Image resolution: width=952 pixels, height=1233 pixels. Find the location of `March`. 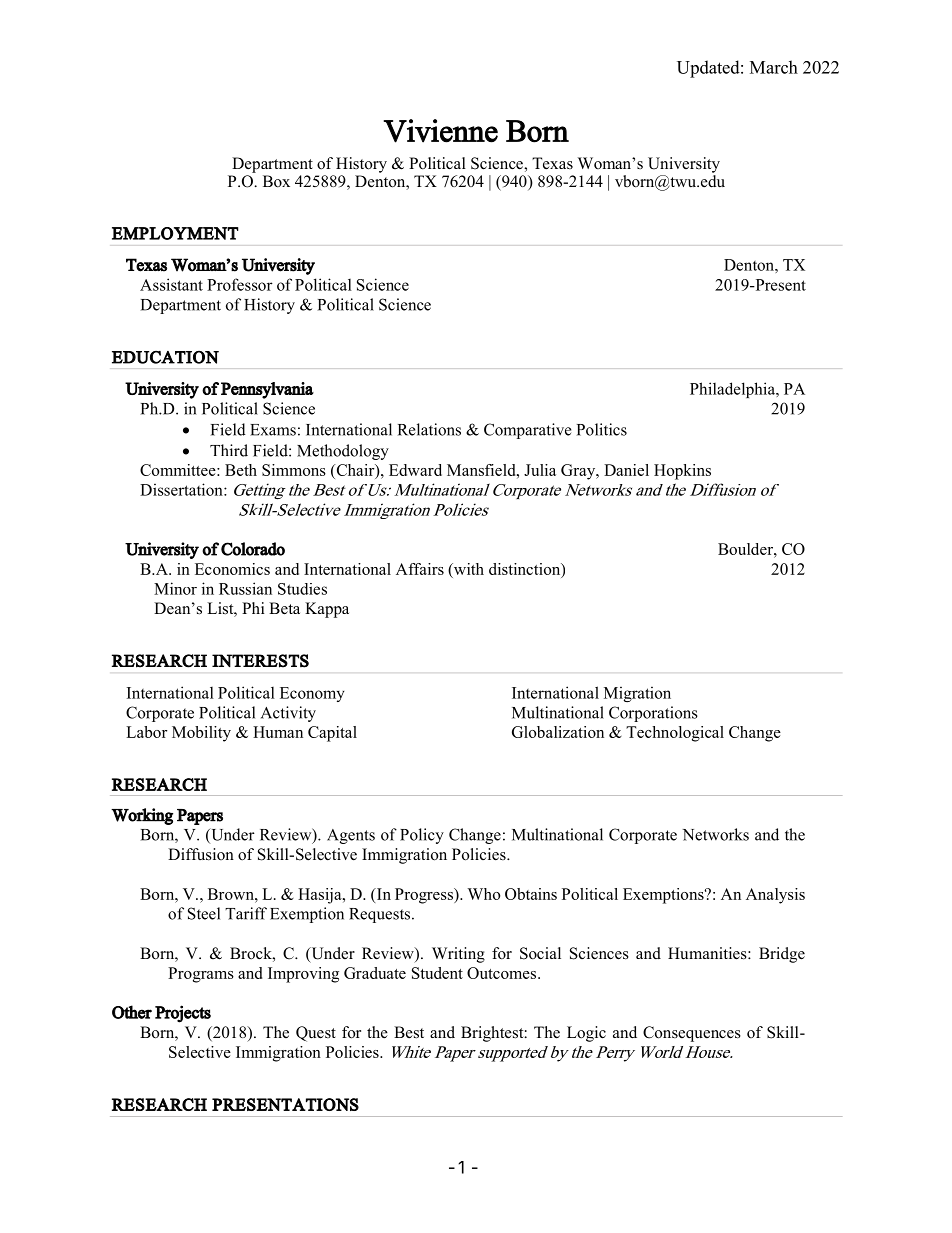

March is located at coordinates (774, 67).
